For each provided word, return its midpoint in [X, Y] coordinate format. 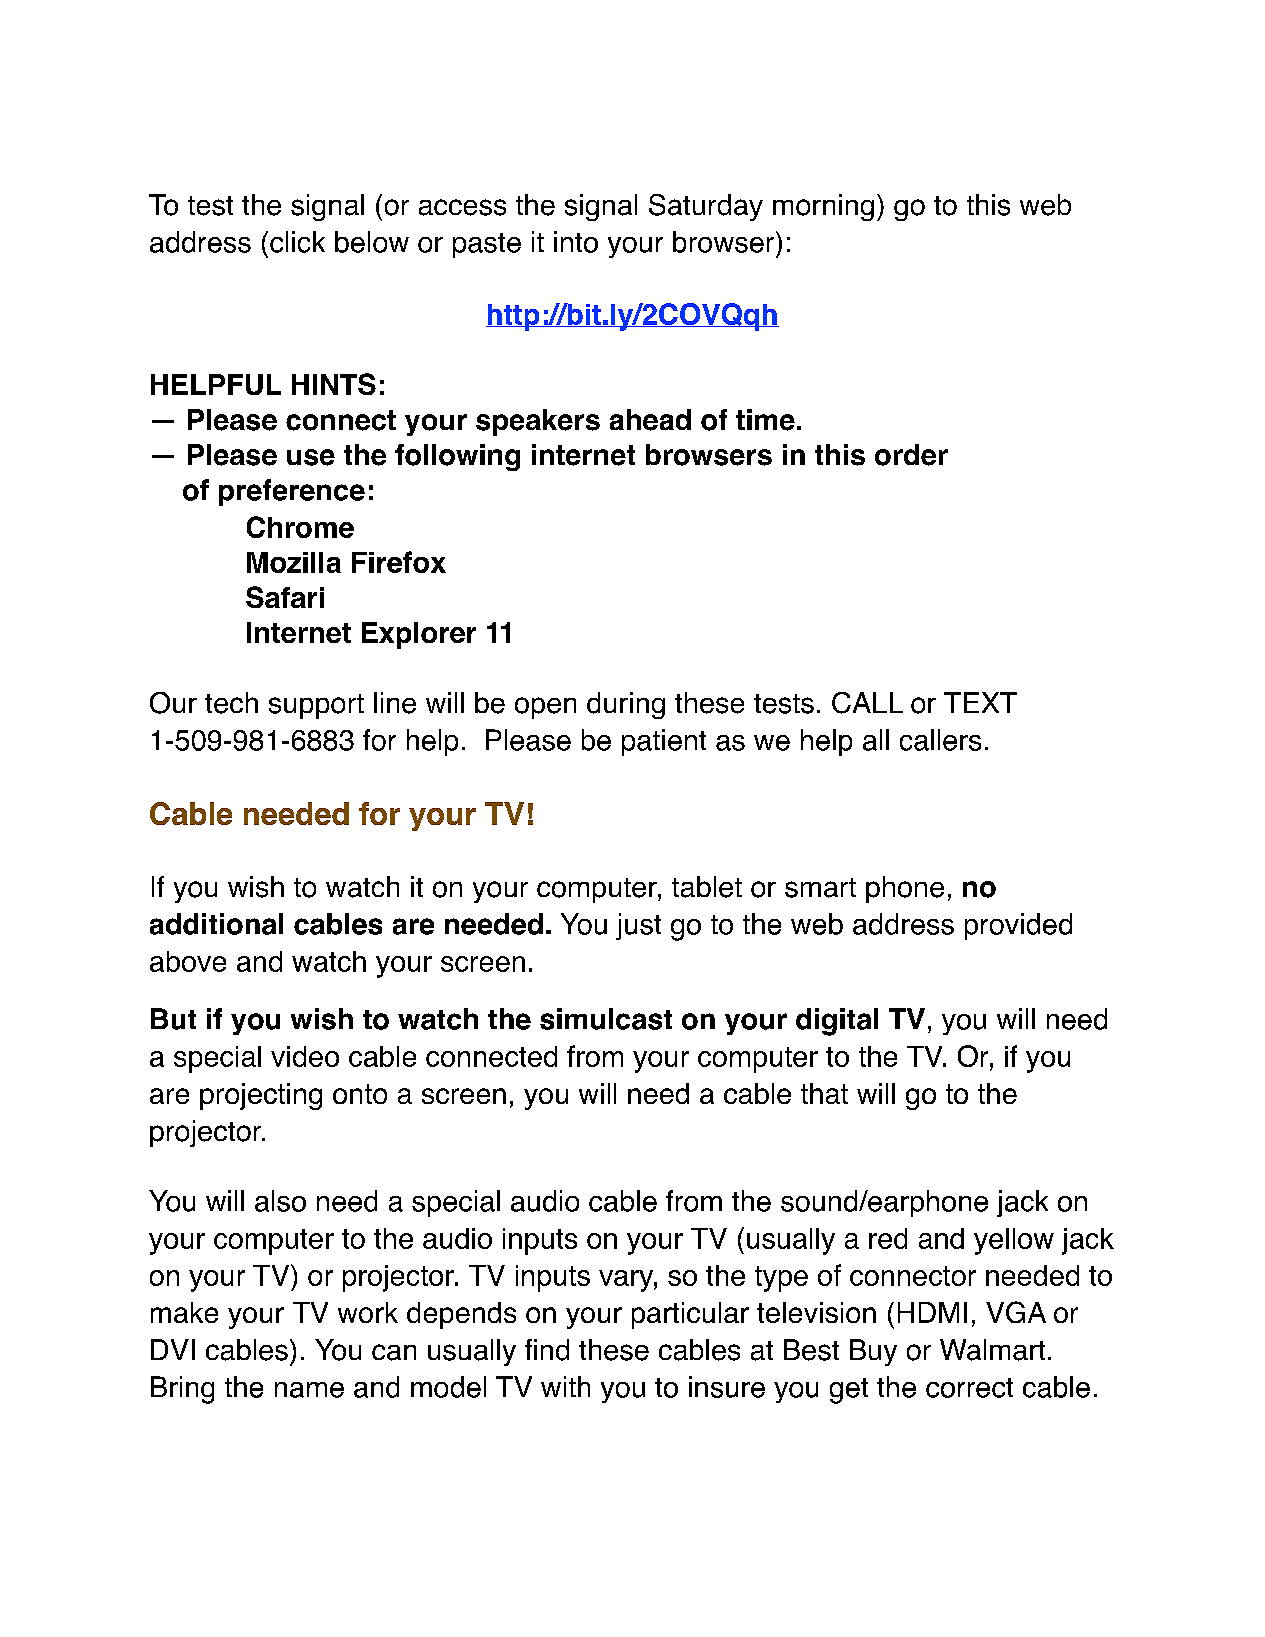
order [911, 455]
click [297, 242]
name [309, 1390]
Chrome [300, 527]
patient [664, 742]
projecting [261, 1096]
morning [823, 207]
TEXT [980, 702]
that [824, 1093]
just [638, 926]
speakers [538, 422]
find [547, 1350]
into [576, 242]
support [316, 706]
